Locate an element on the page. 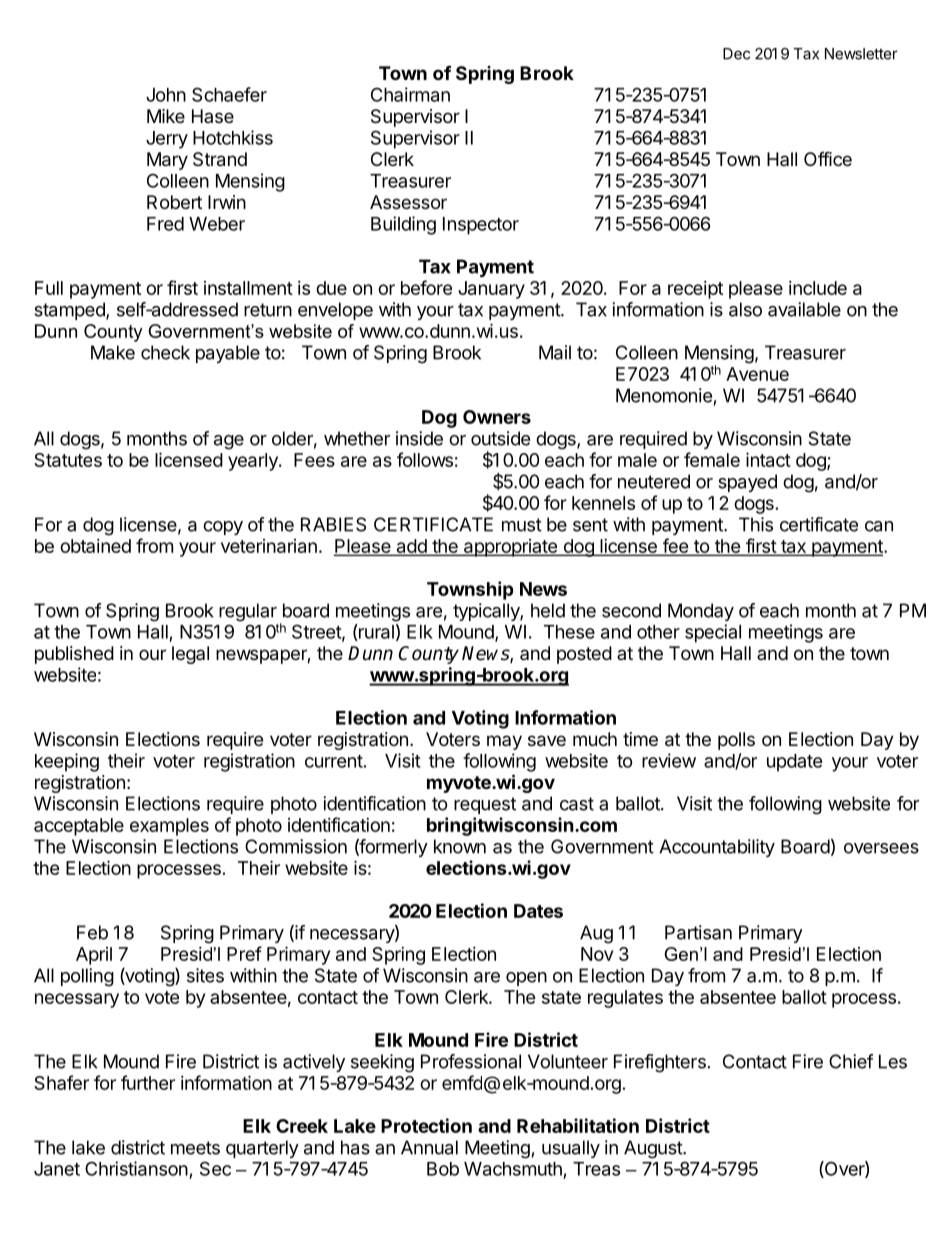 The image size is (952, 1233). John is located at coordinates (166, 95).
